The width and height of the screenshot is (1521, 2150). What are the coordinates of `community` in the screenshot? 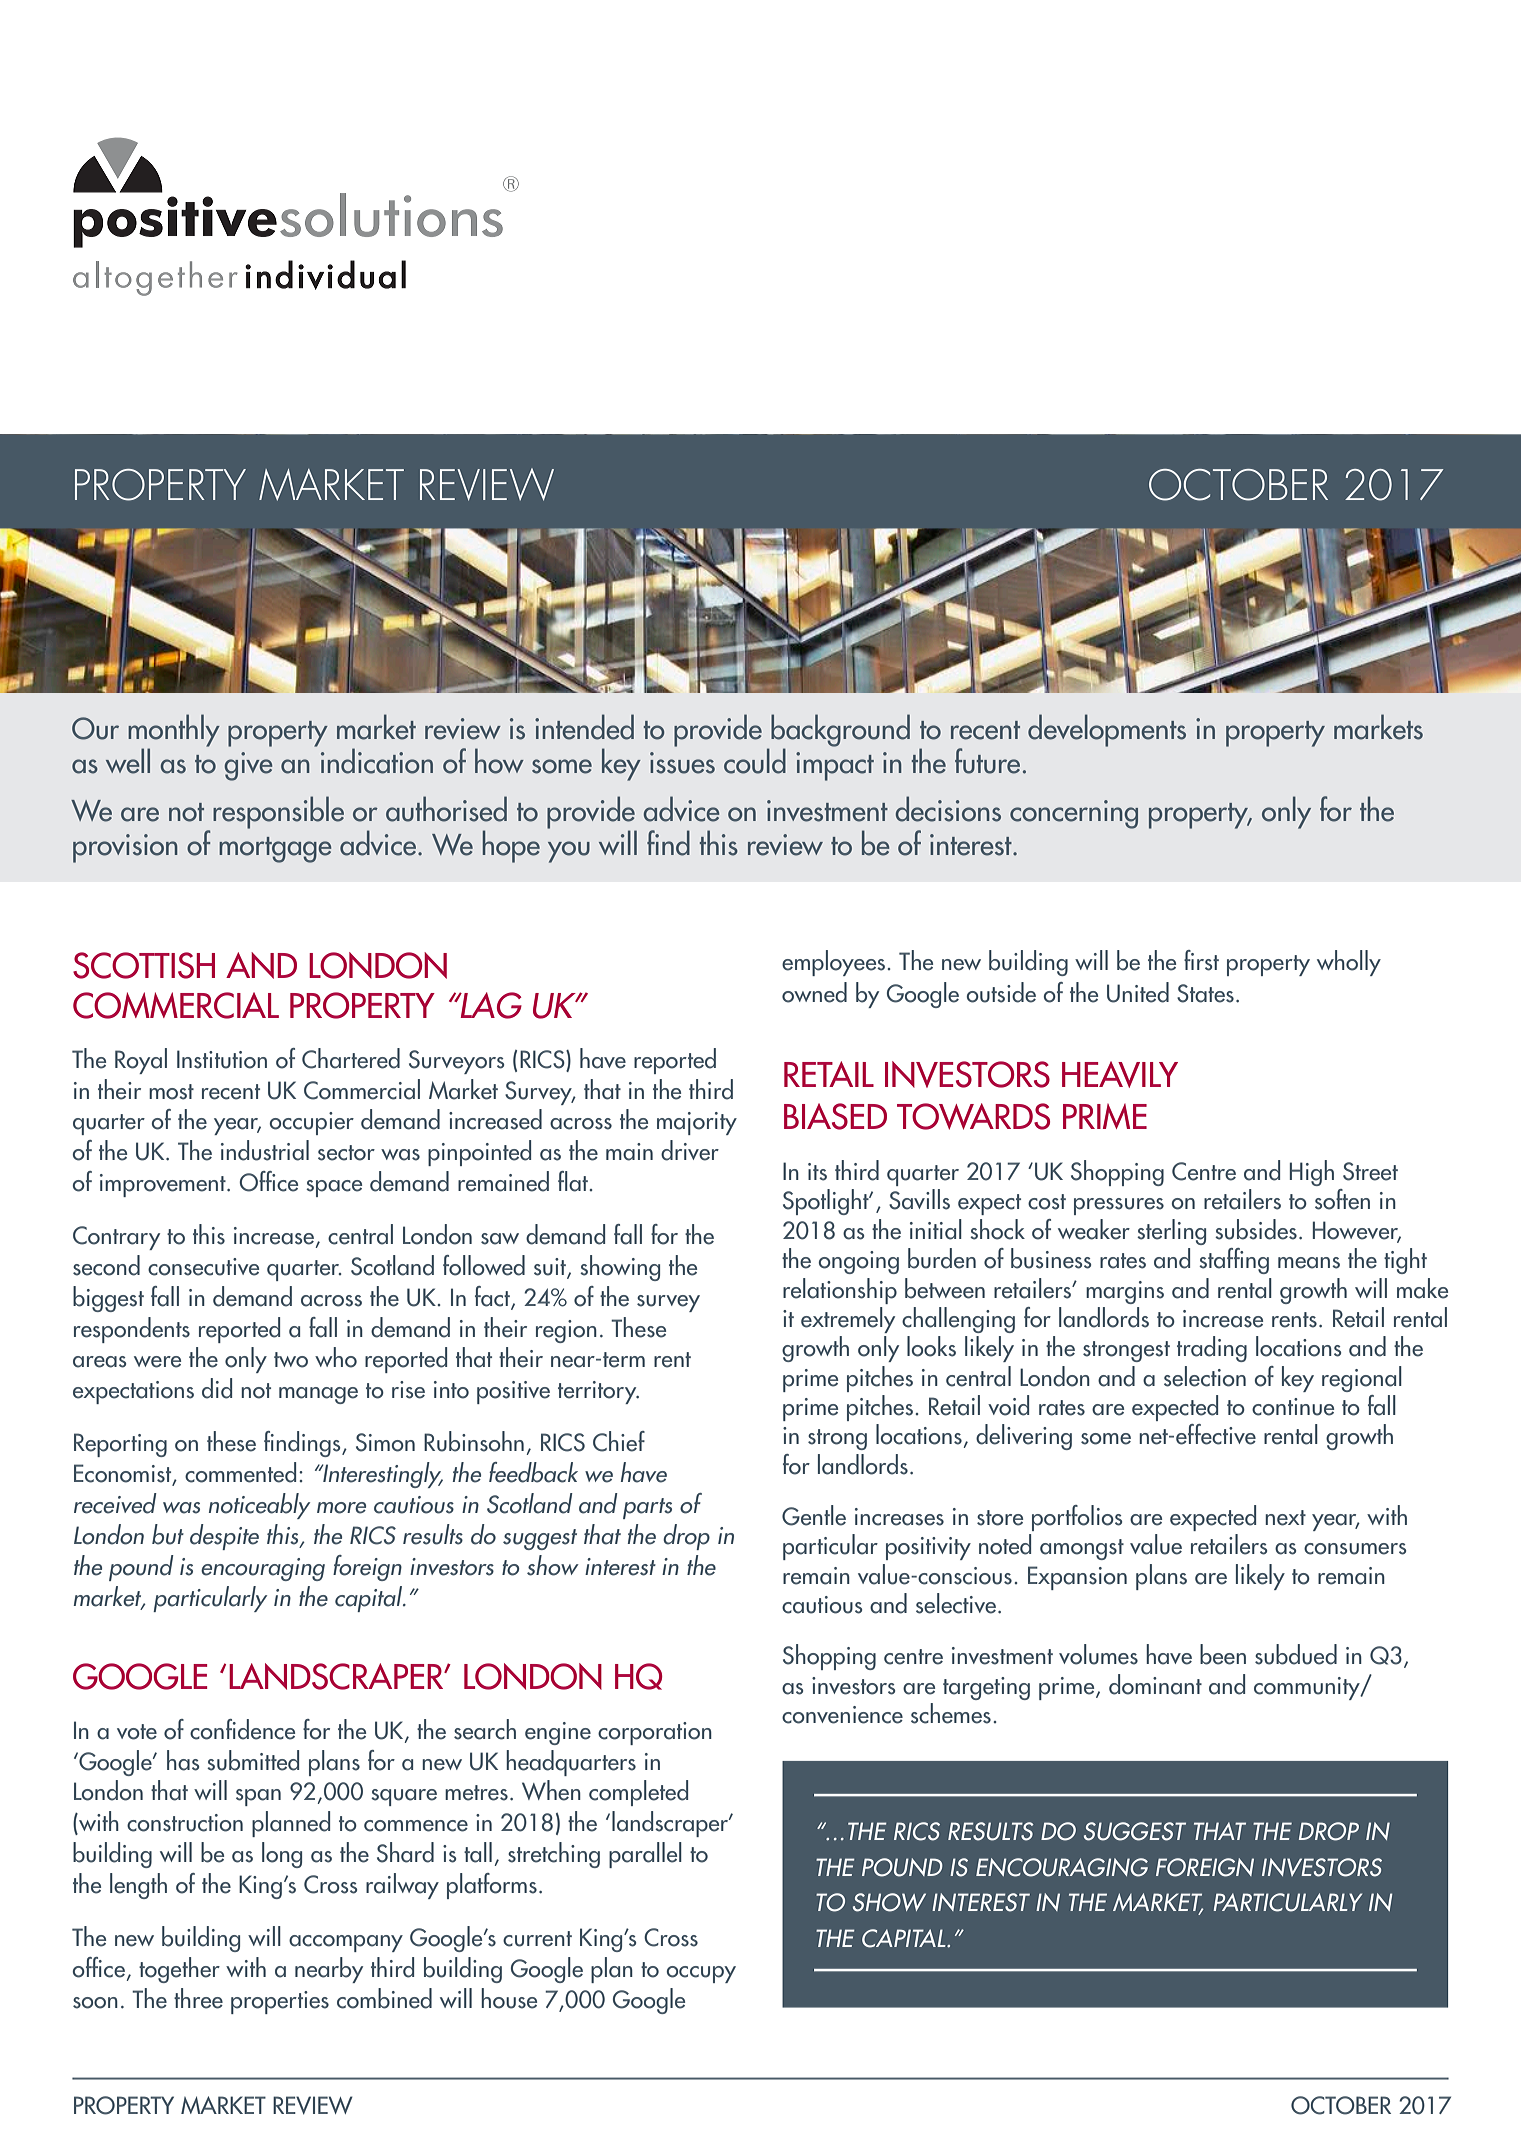 It's located at (1308, 1688).
